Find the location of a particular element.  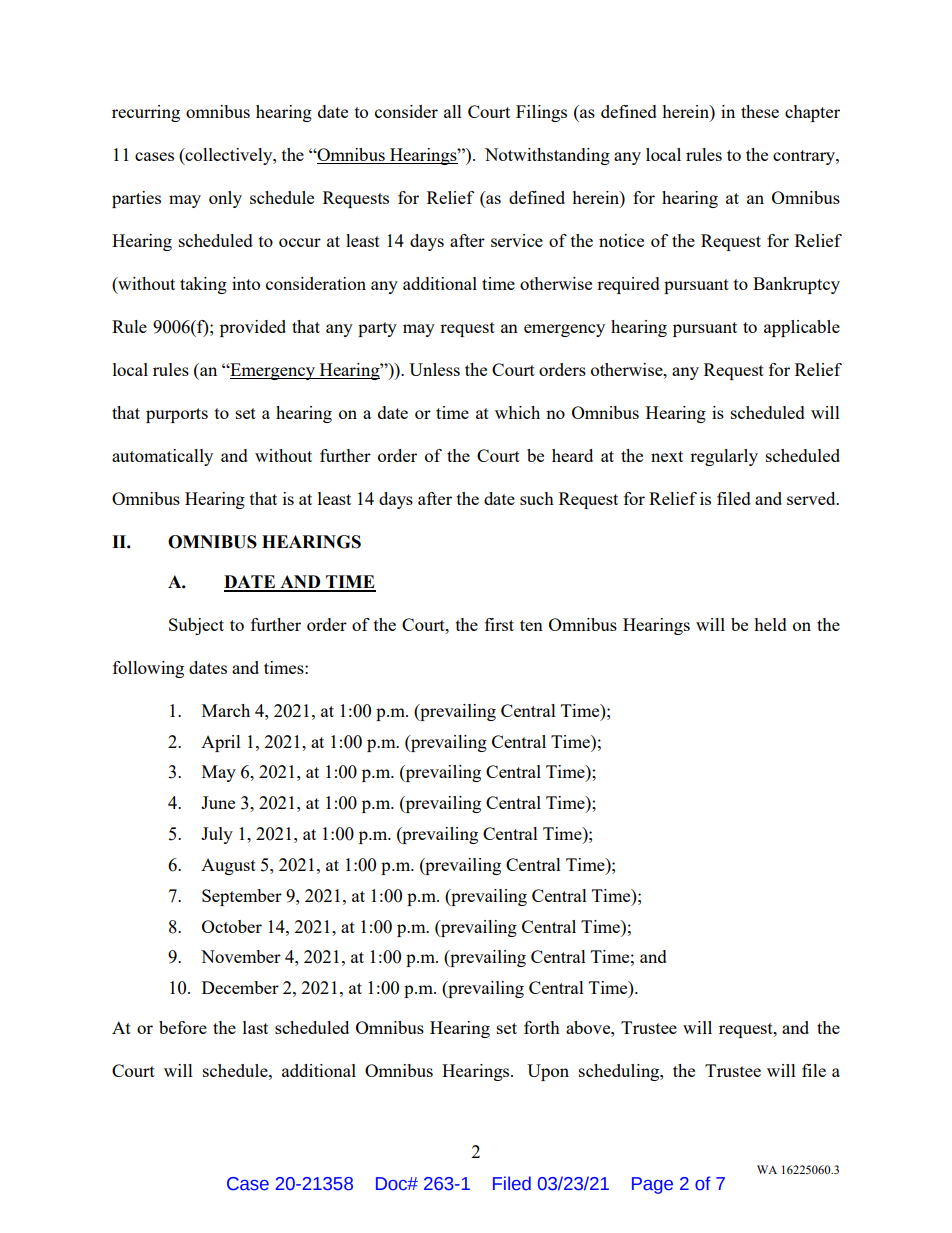

before is located at coordinates (183, 1027).
